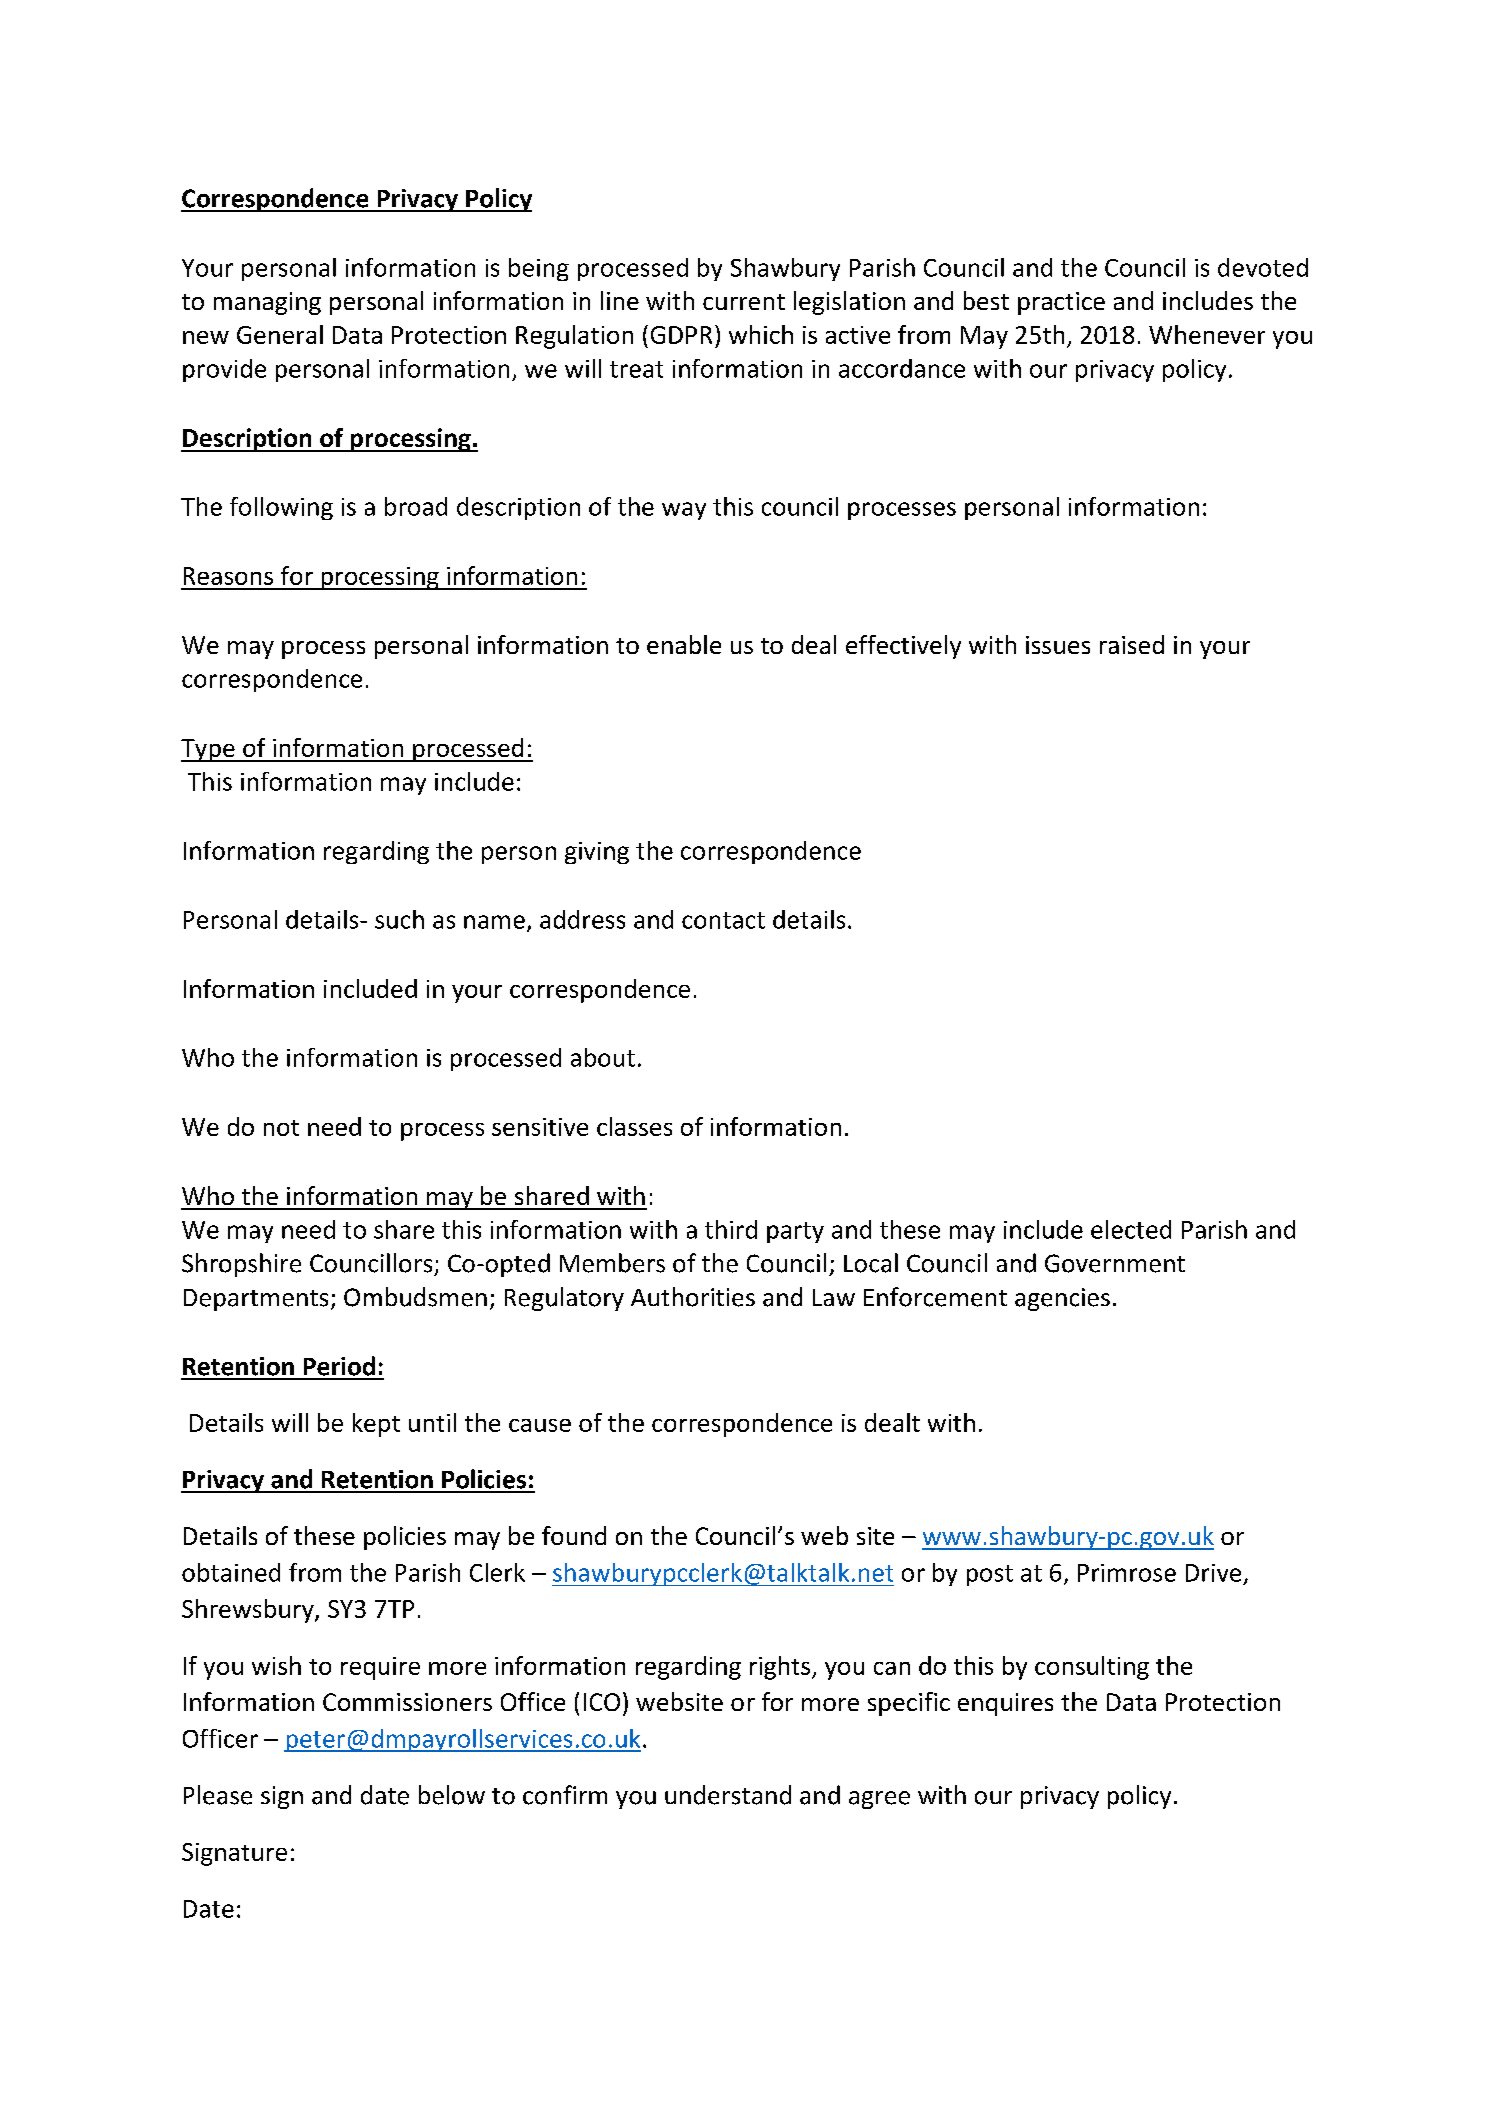  Describe the element at coordinates (1092, 1668) in the screenshot. I see `consulting` at that location.
